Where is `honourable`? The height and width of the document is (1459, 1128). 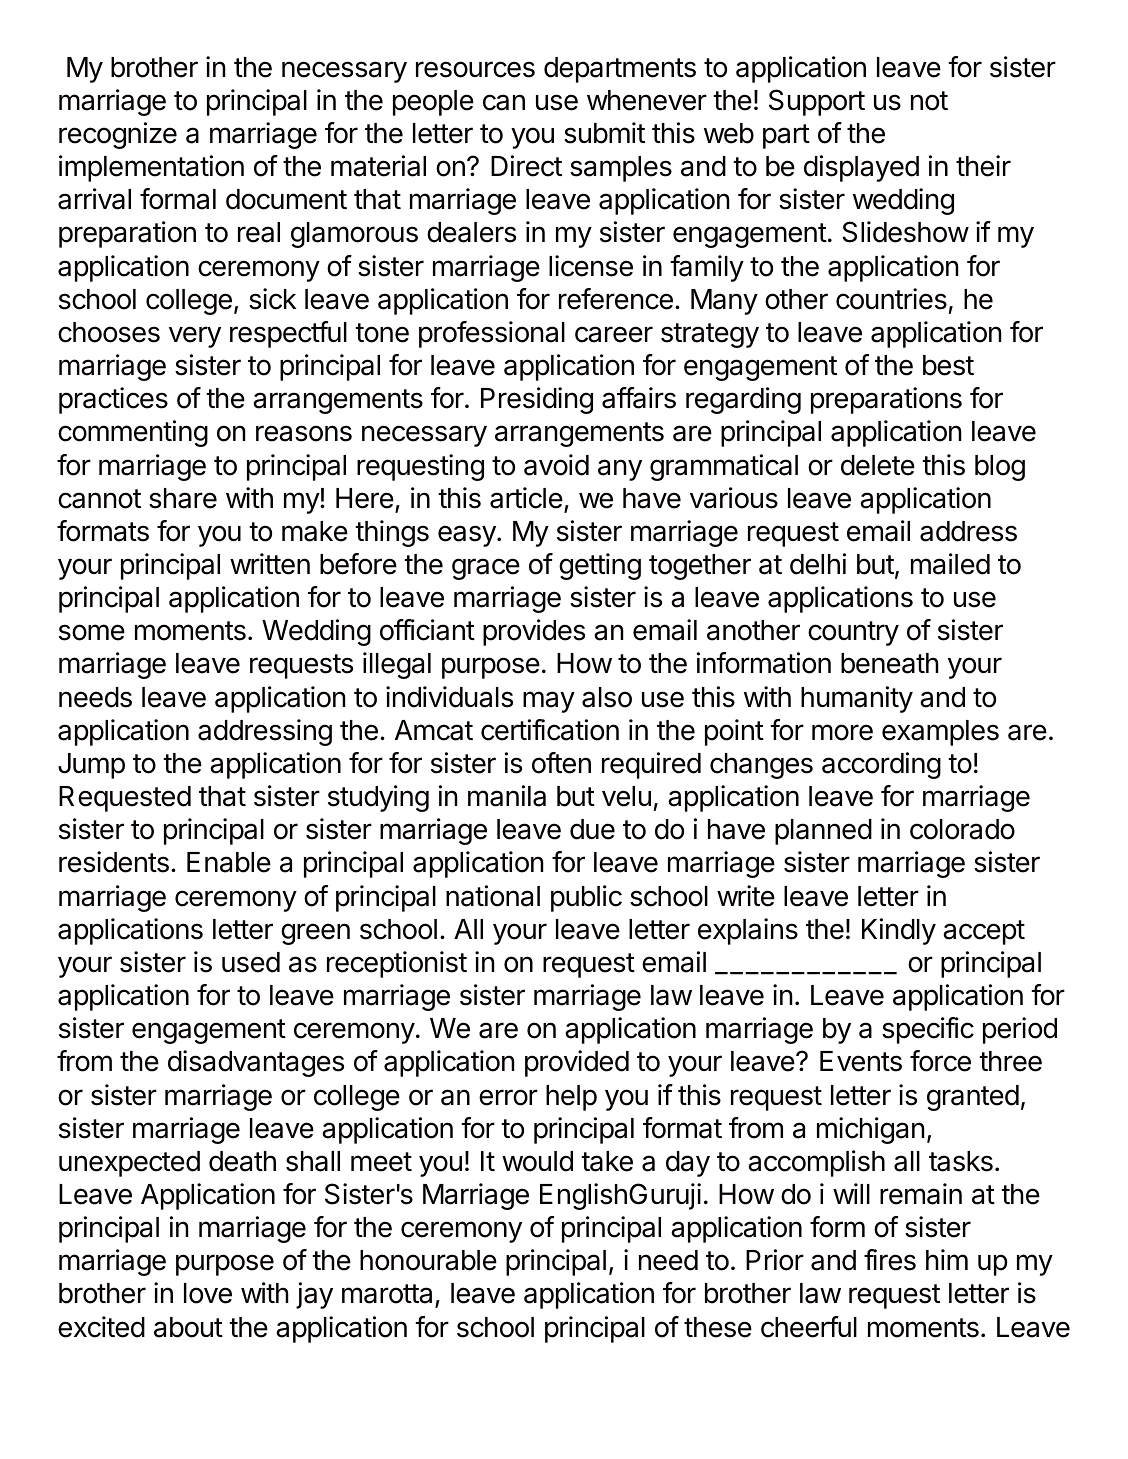 honourable is located at coordinates (428, 1260).
